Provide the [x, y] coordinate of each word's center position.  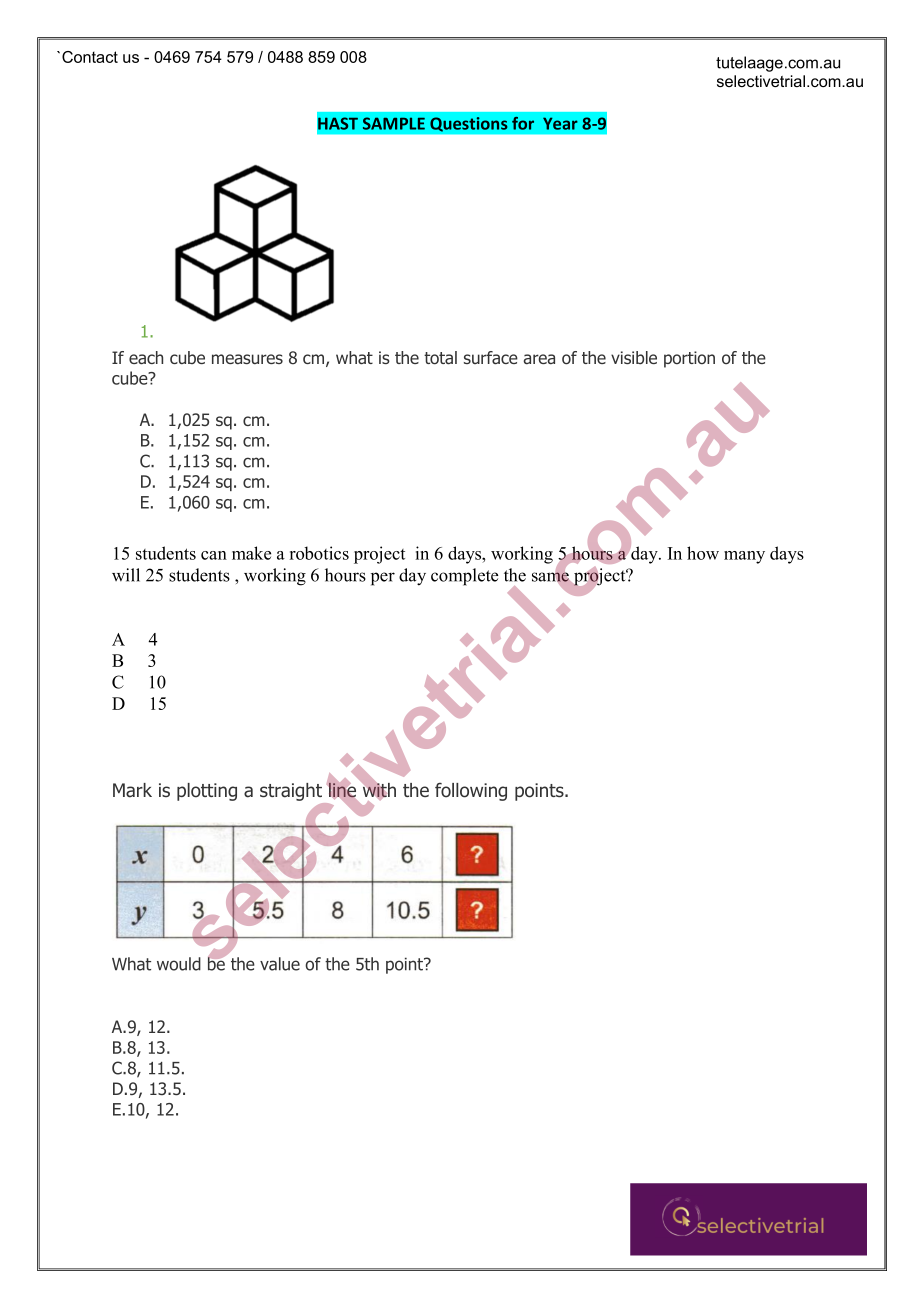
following [471, 792]
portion [689, 359]
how [703, 553]
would [179, 964]
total [440, 358]
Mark [132, 790]
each [146, 358]
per [383, 579]
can [214, 555]
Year [560, 123]
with [378, 790]
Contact [90, 57]
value [280, 964]
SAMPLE [394, 123]
